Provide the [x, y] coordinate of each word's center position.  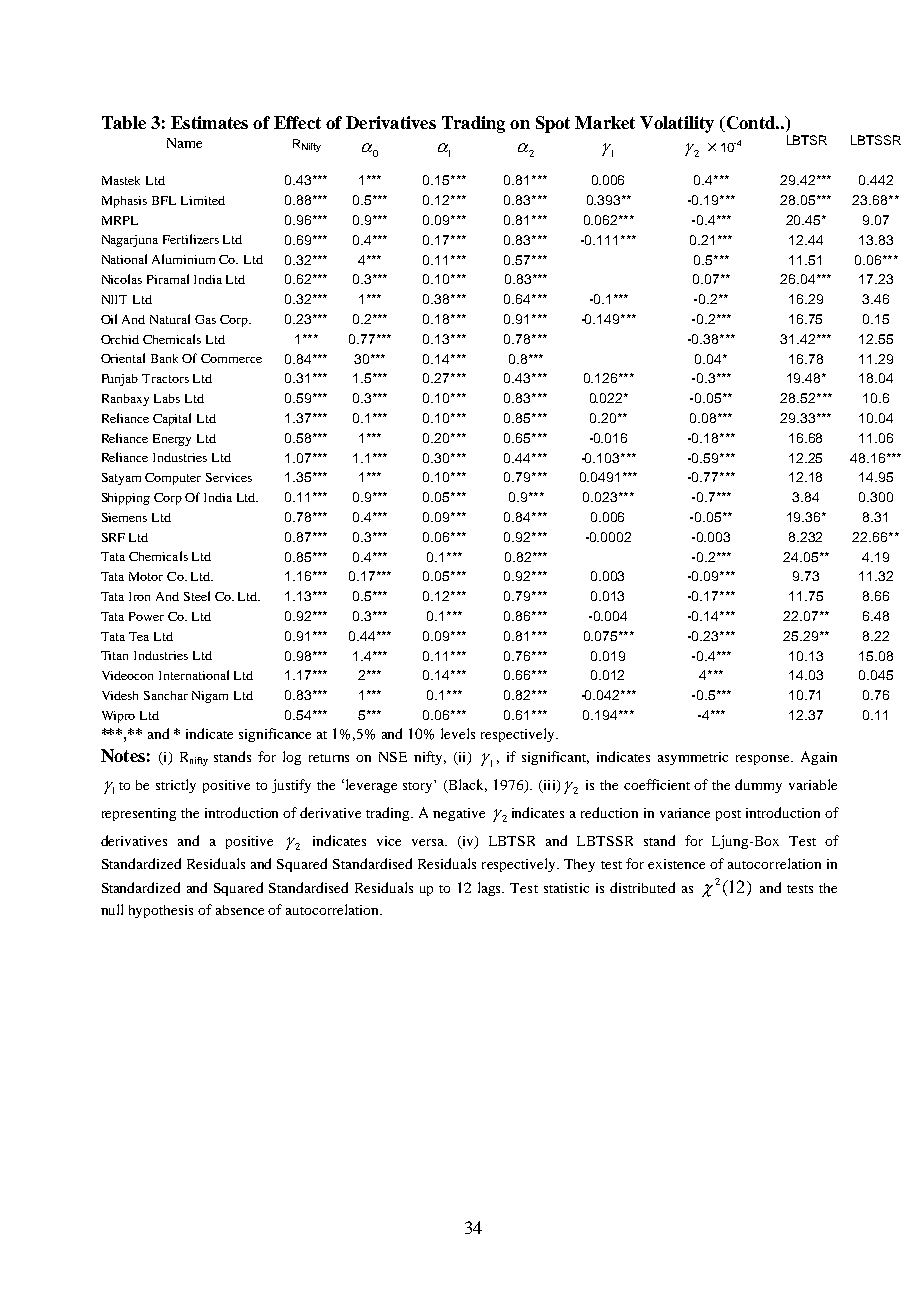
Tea [139, 636]
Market [605, 122]
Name [184, 143]
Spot [553, 124]
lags [491, 889]
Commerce [231, 358]
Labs [167, 398]
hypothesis [161, 911]
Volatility [677, 124]
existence [676, 864]
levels [458, 733]
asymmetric [693, 758]
